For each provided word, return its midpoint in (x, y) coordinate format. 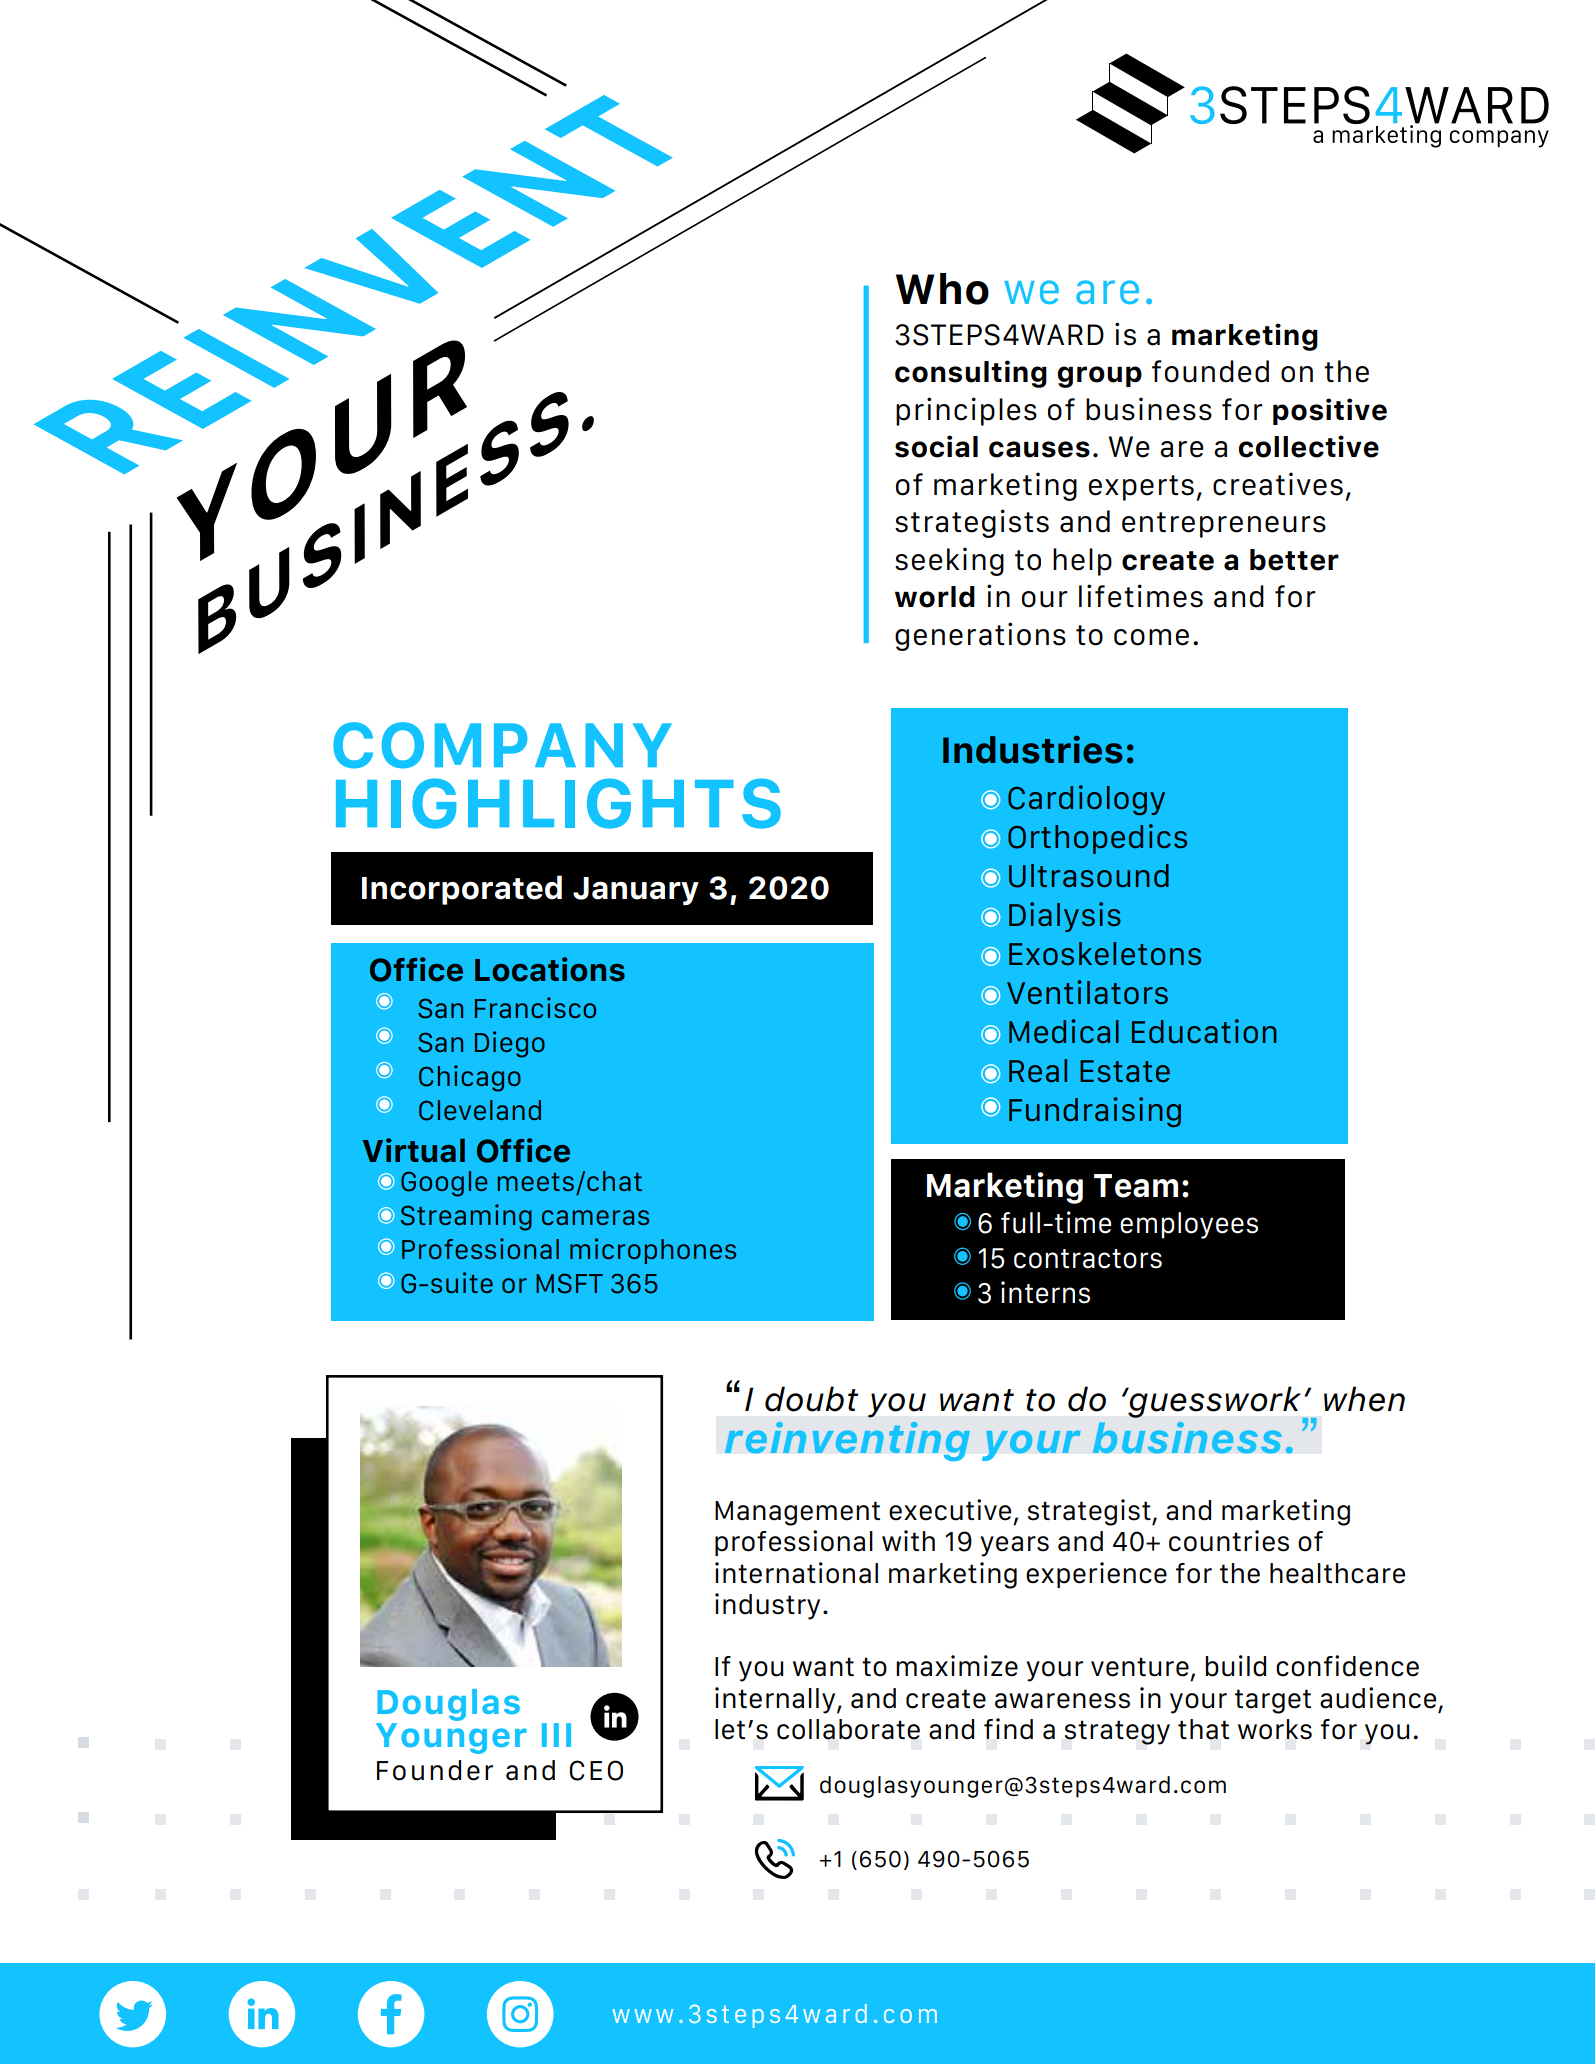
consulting (971, 374)
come (1151, 637)
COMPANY (502, 745)
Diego (510, 1044)
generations (980, 636)
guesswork (1215, 1403)
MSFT (569, 1283)
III (556, 1735)
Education (1204, 1031)
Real (1038, 1070)
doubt (811, 1399)
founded (1210, 371)
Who (942, 289)
